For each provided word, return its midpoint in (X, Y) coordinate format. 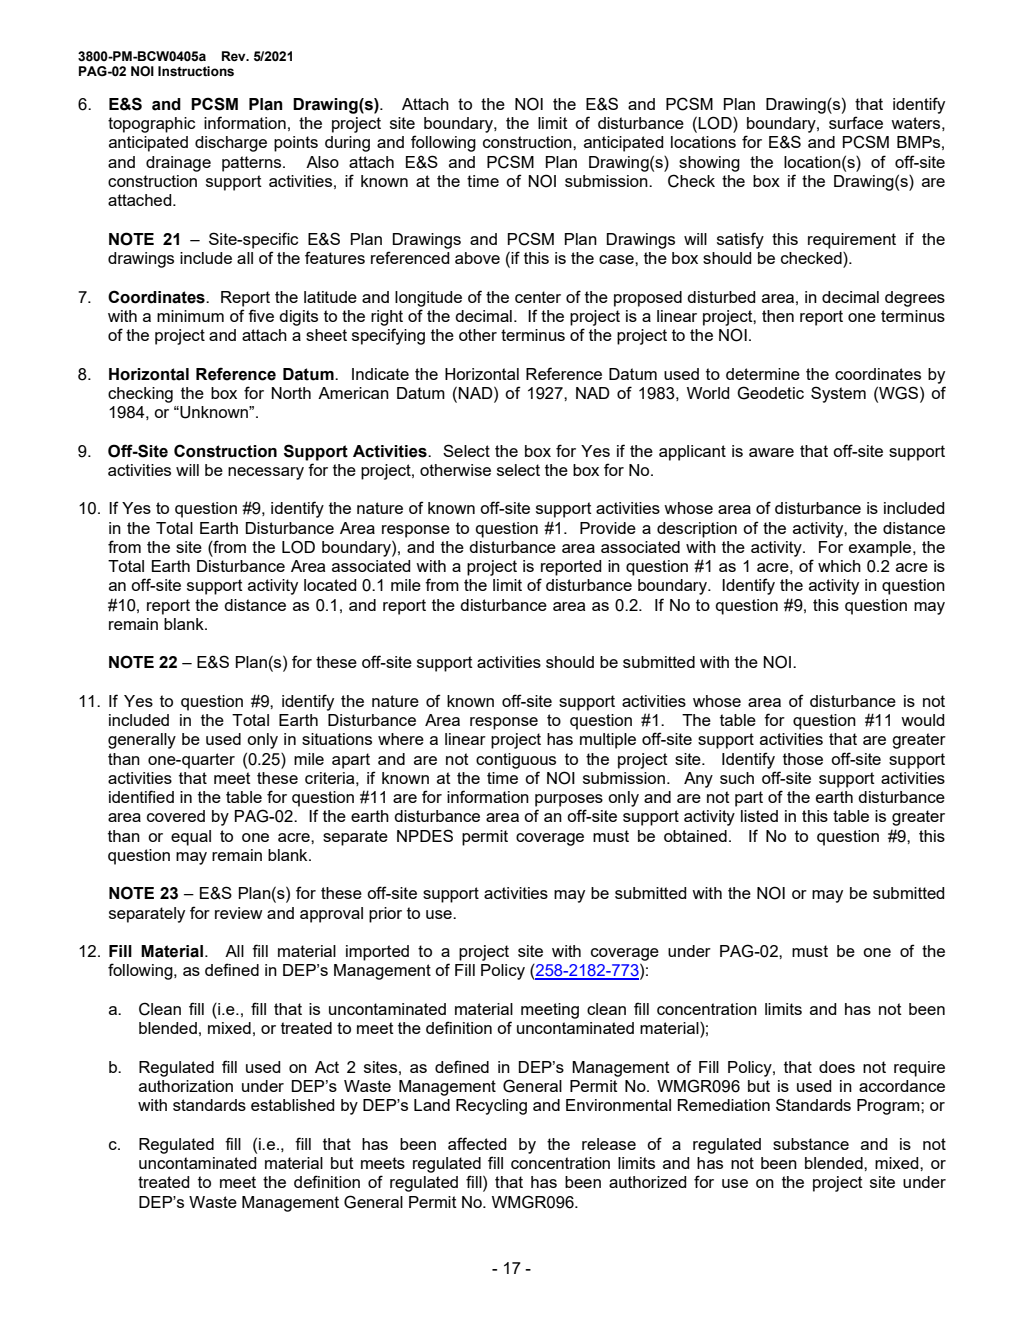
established (292, 1105)
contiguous (516, 761)
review (239, 913)
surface (856, 122)
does (837, 1067)
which (839, 566)
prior (385, 915)
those (803, 759)
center (538, 297)
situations (337, 739)
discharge (231, 144)
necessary (266, 473)
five (261, 315)
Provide (608, 528)
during (347, 144)
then (778, 316)
